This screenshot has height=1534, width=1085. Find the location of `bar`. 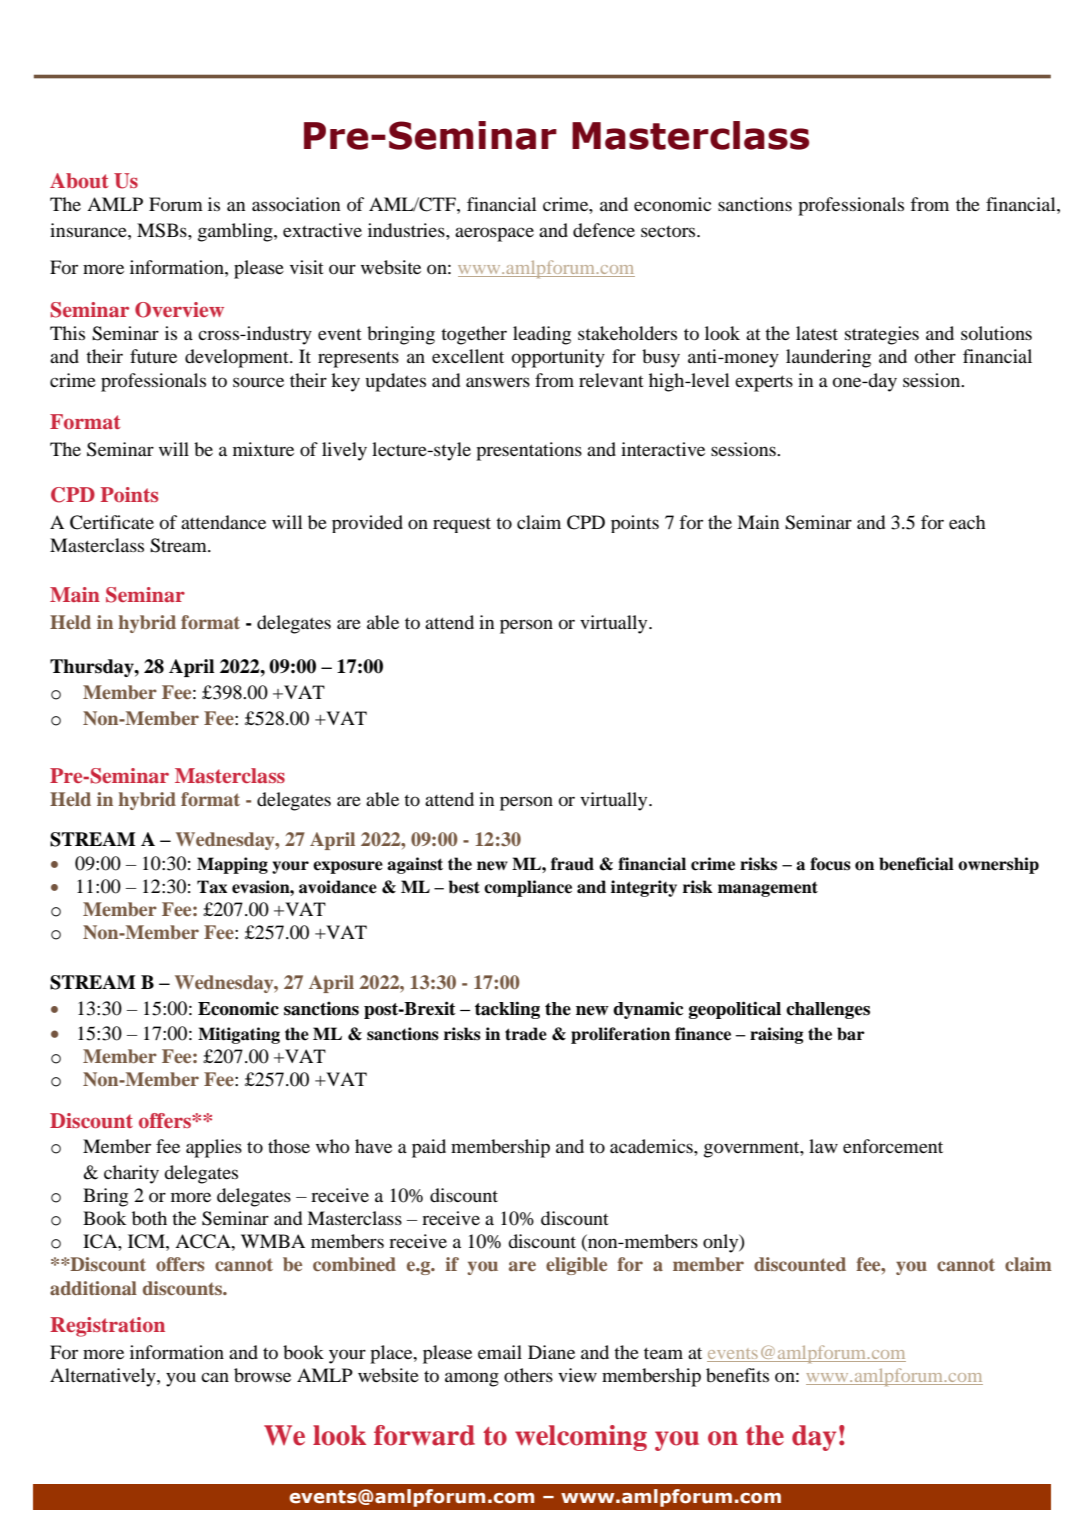

bar is located at coordinates (851, 1034).
